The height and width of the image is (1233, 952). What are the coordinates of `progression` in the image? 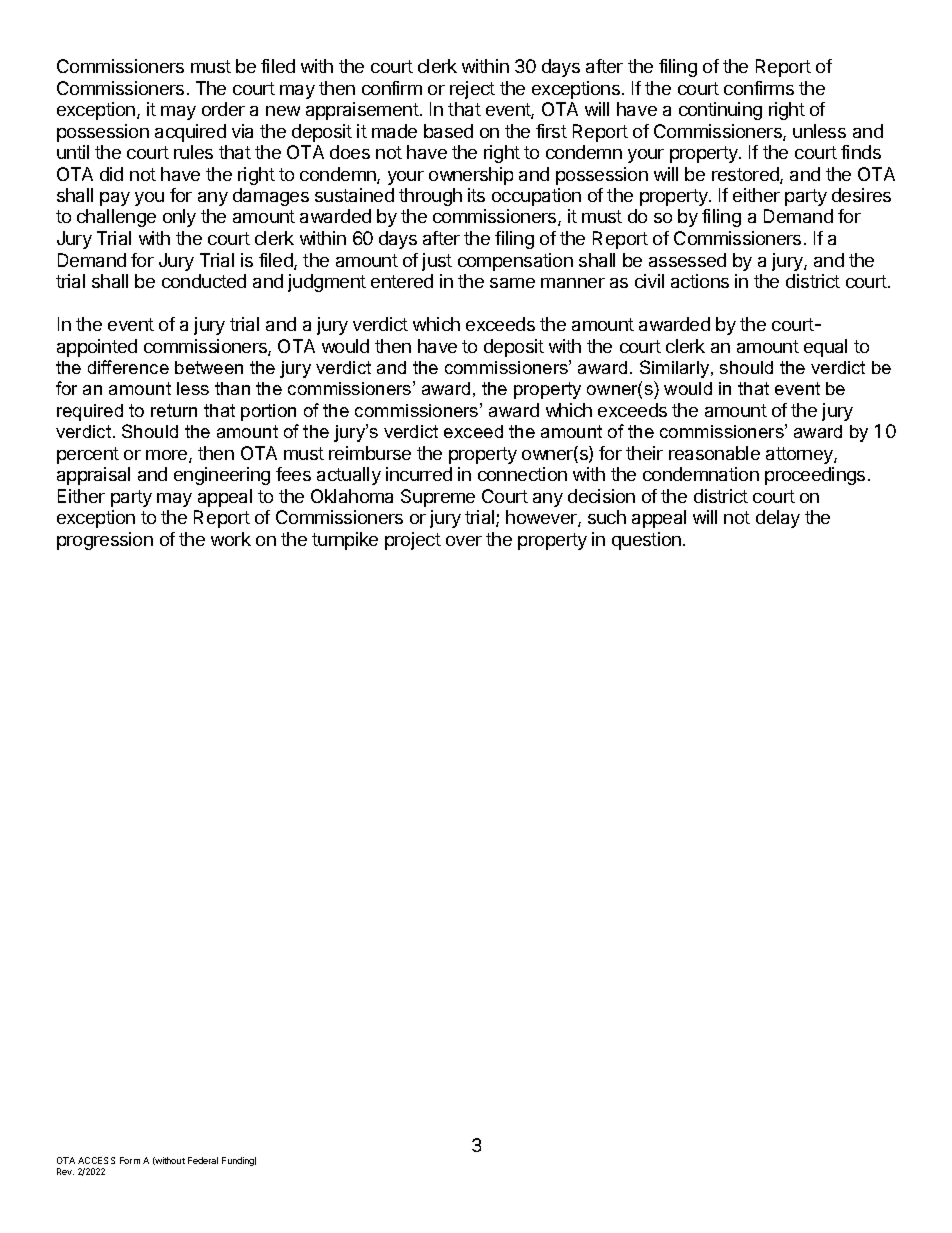 It's located at (105, 541).
